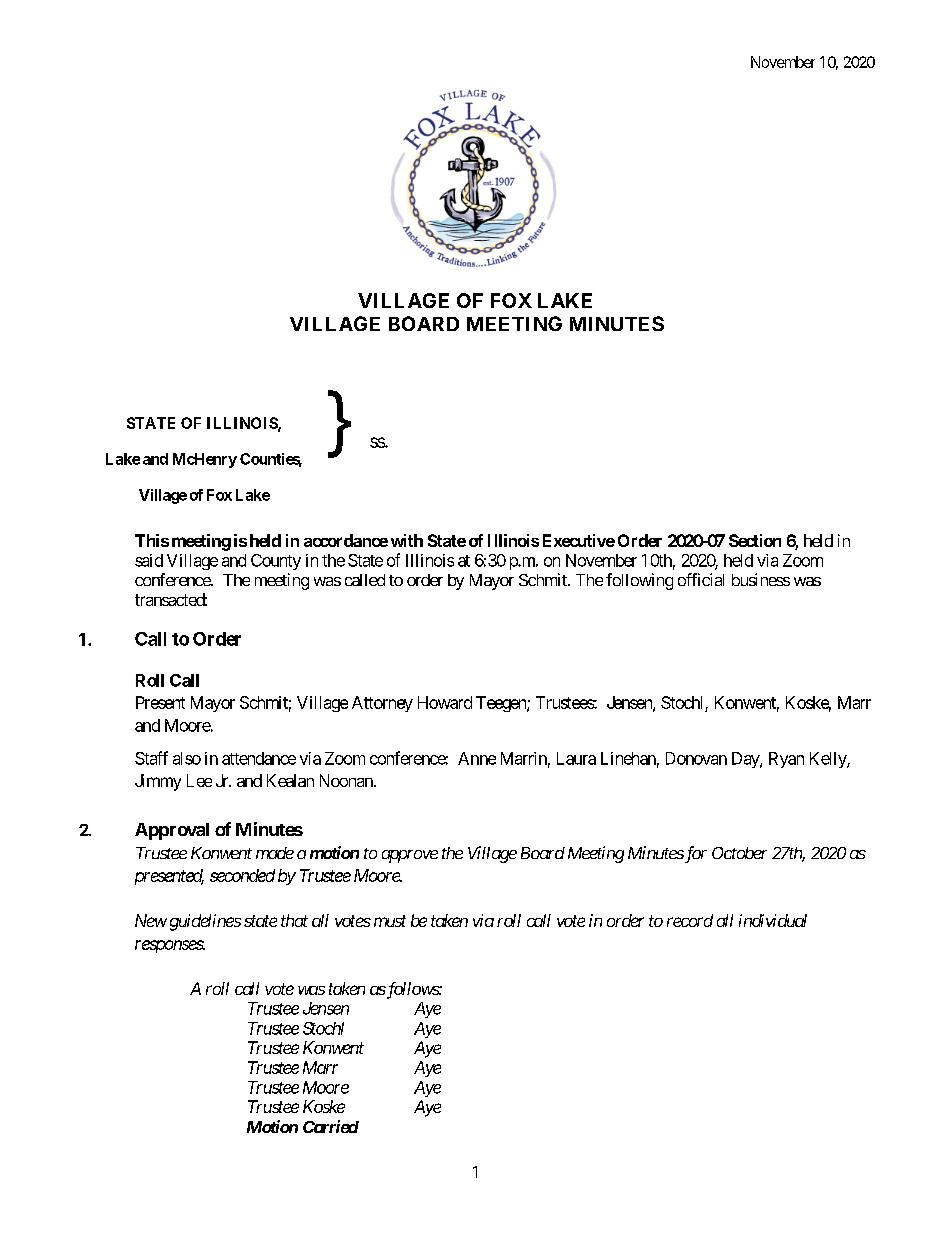 This image has width=952, height=1233. What do you see at coordinates (276, 562) in the image?
I see `County` at bounding box center [276, 562].
